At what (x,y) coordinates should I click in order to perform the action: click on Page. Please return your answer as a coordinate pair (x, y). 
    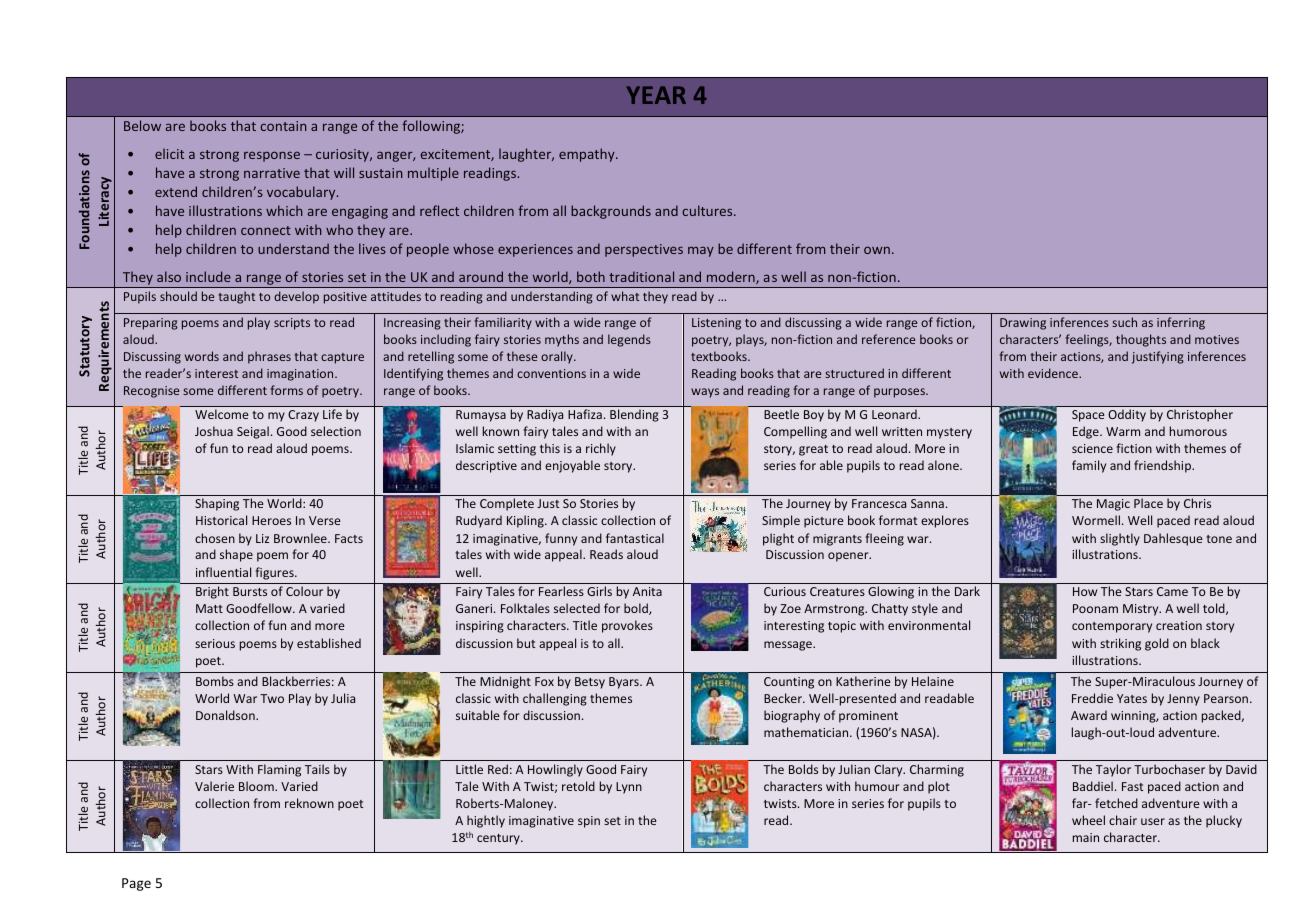
    Looking at the image, I should click on (136, 884).
